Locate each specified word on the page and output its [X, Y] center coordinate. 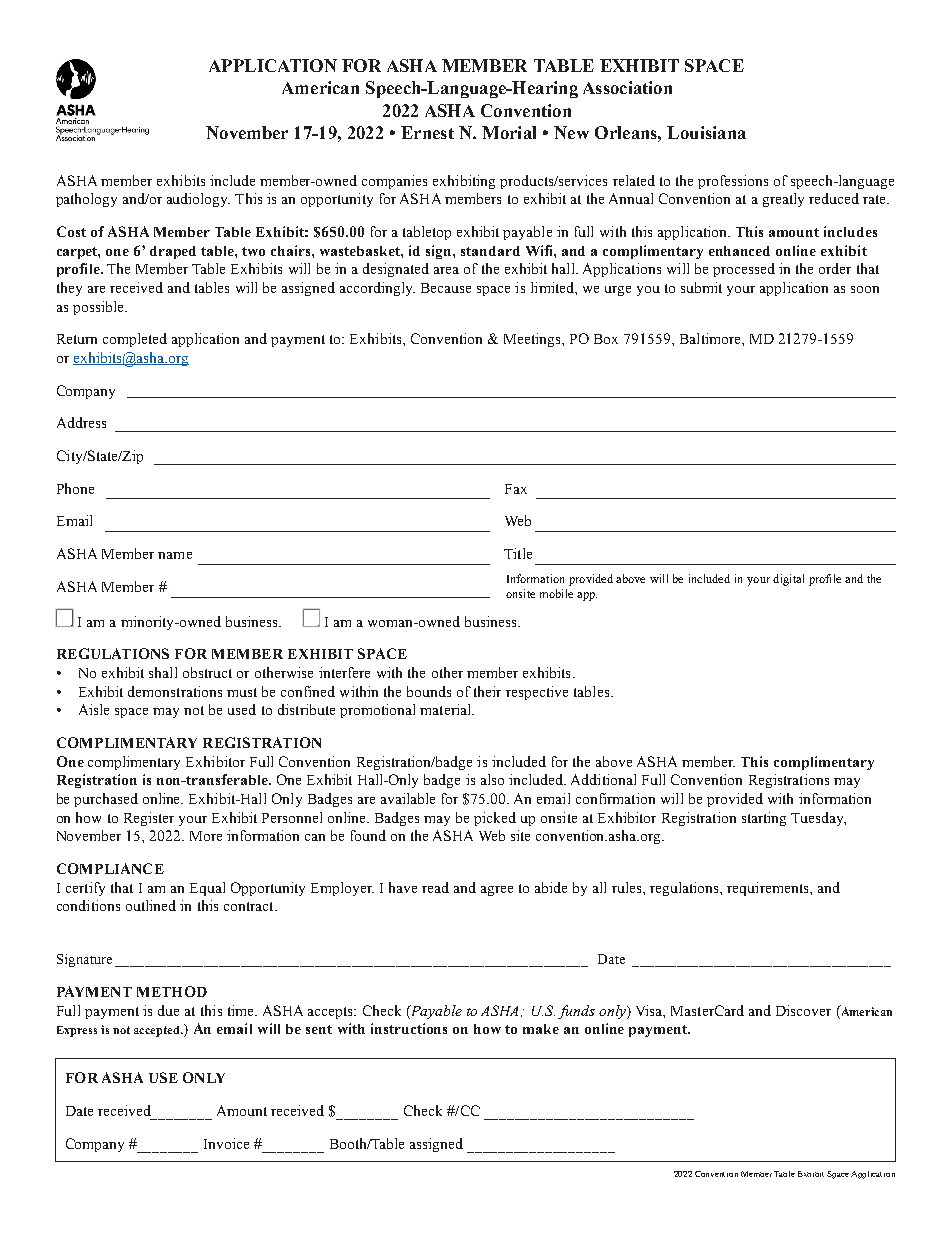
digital [788, 580]
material [447, 709]
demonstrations [175, 691]
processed [744, 270]
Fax [516, 489]
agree [497, 891]
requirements [769, 889]
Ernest [427, 132]
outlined [151, 905]
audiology [198, 200]
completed [135, 340]
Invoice [226, 1143]
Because [446, 288]
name [175, 555]
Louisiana [706, 132]
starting [764, 819]
